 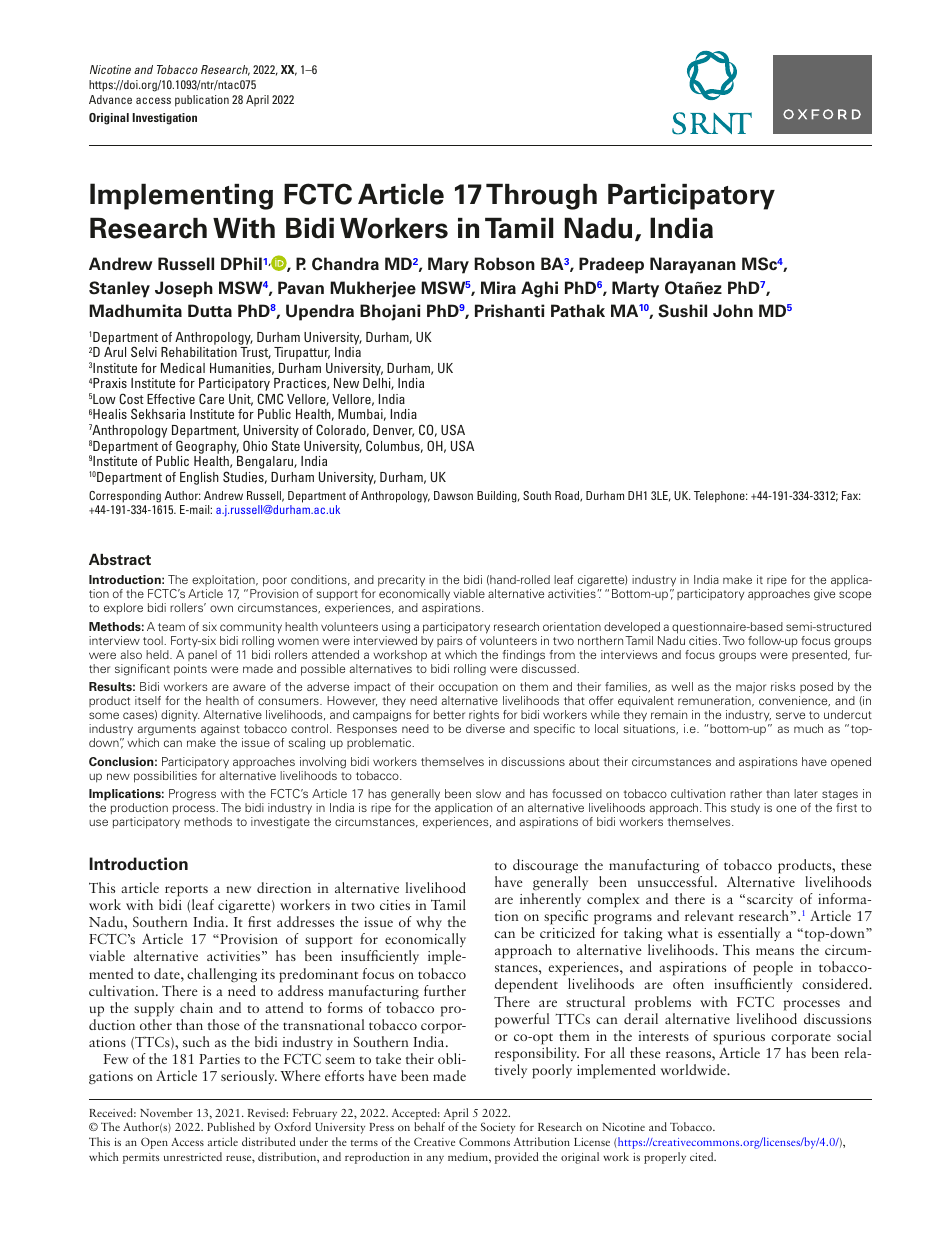 I want to click on pairs, so click(x=449, y=641).
